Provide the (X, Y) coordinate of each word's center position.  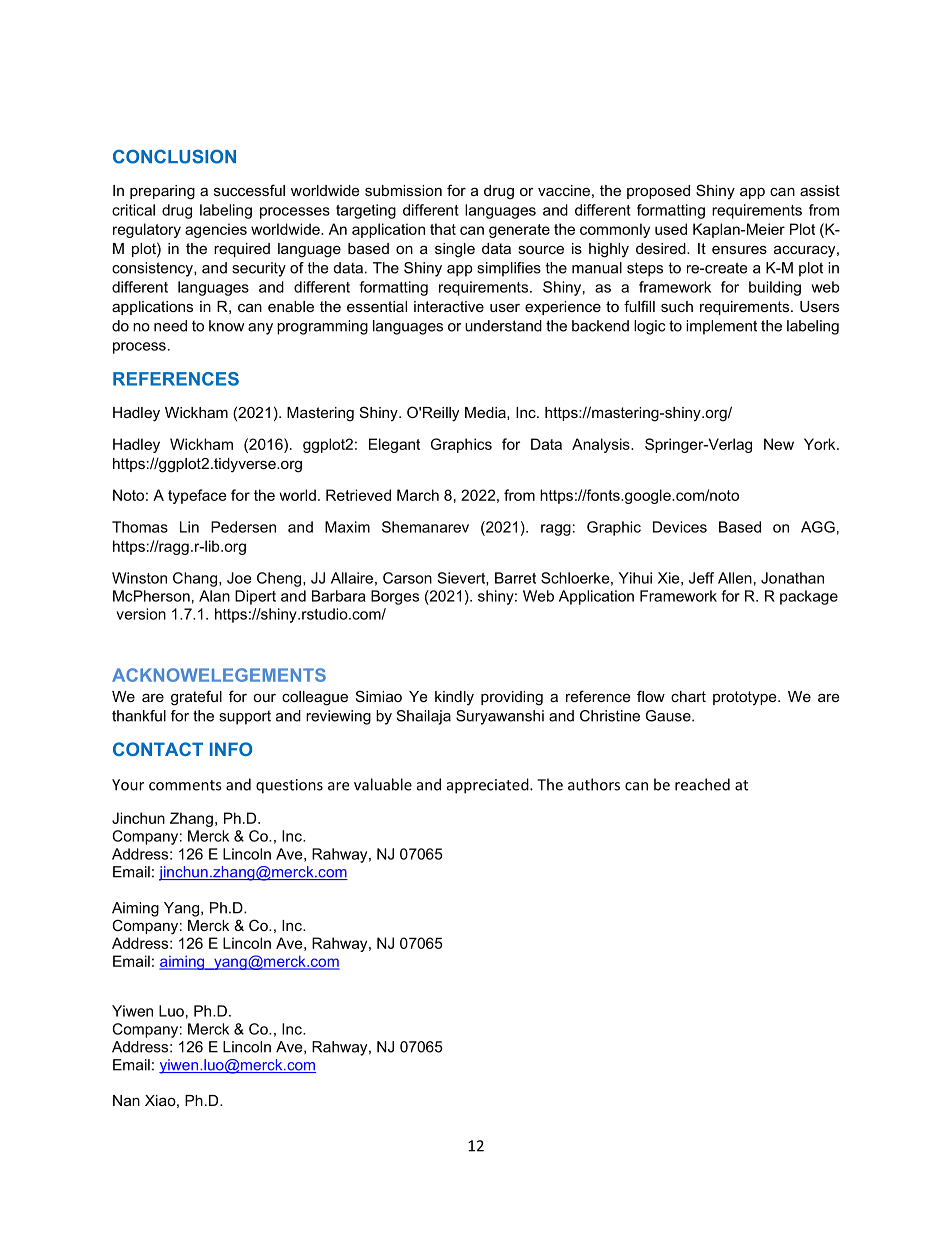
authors (594, 784)
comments (185, 785)
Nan (126, 1100)
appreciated (489, 786)
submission (403, 190)
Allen (735, 578)
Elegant (394, 445)
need (170, 326)
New (779, 444)
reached (702, 784)
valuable (383, 784)
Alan (214, 596)
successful (249, 190)
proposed (658, 192)
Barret (515, 578)
